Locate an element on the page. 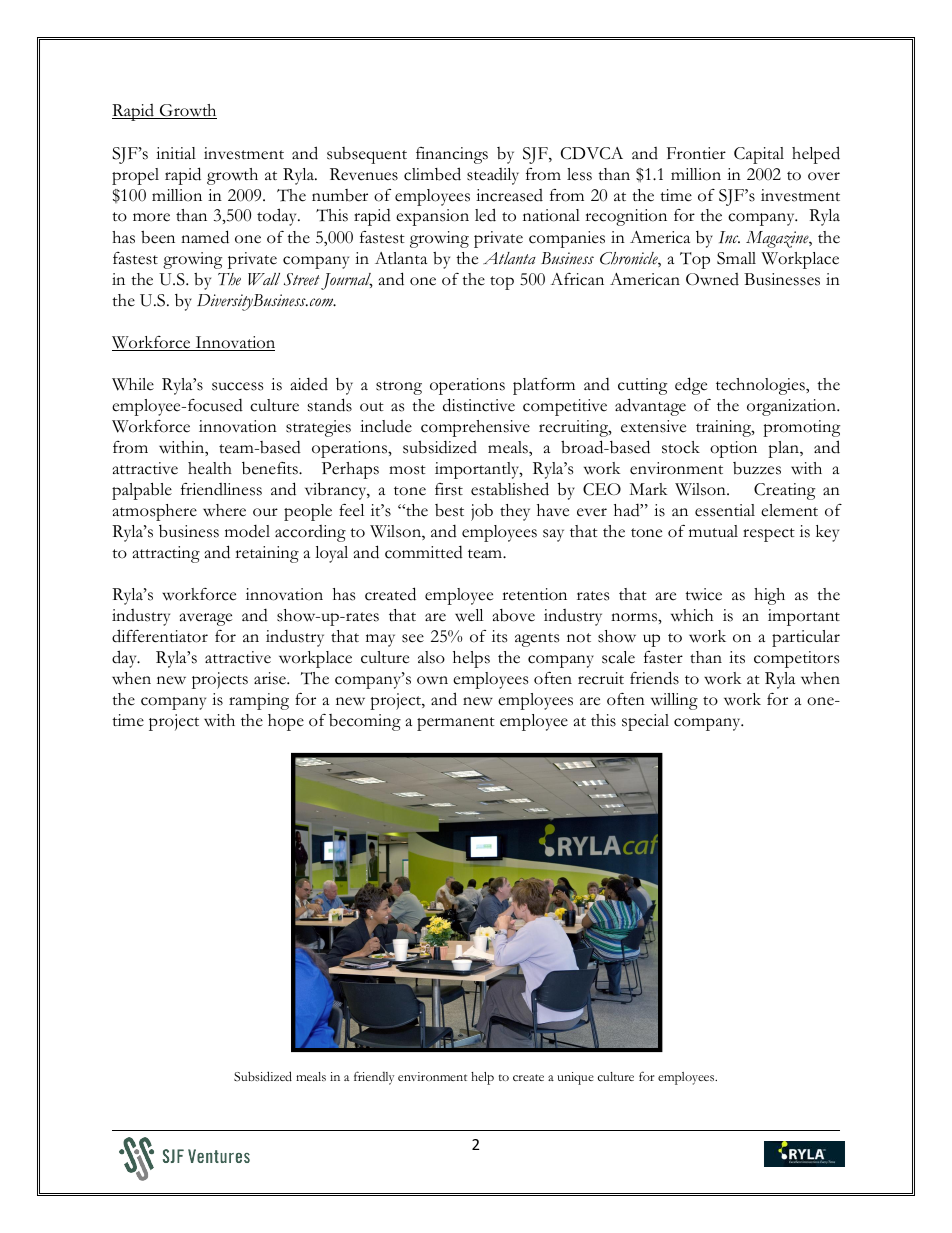 The height and width of the image is (1233, 952). friendly is located at coordinates (374, 1078).
